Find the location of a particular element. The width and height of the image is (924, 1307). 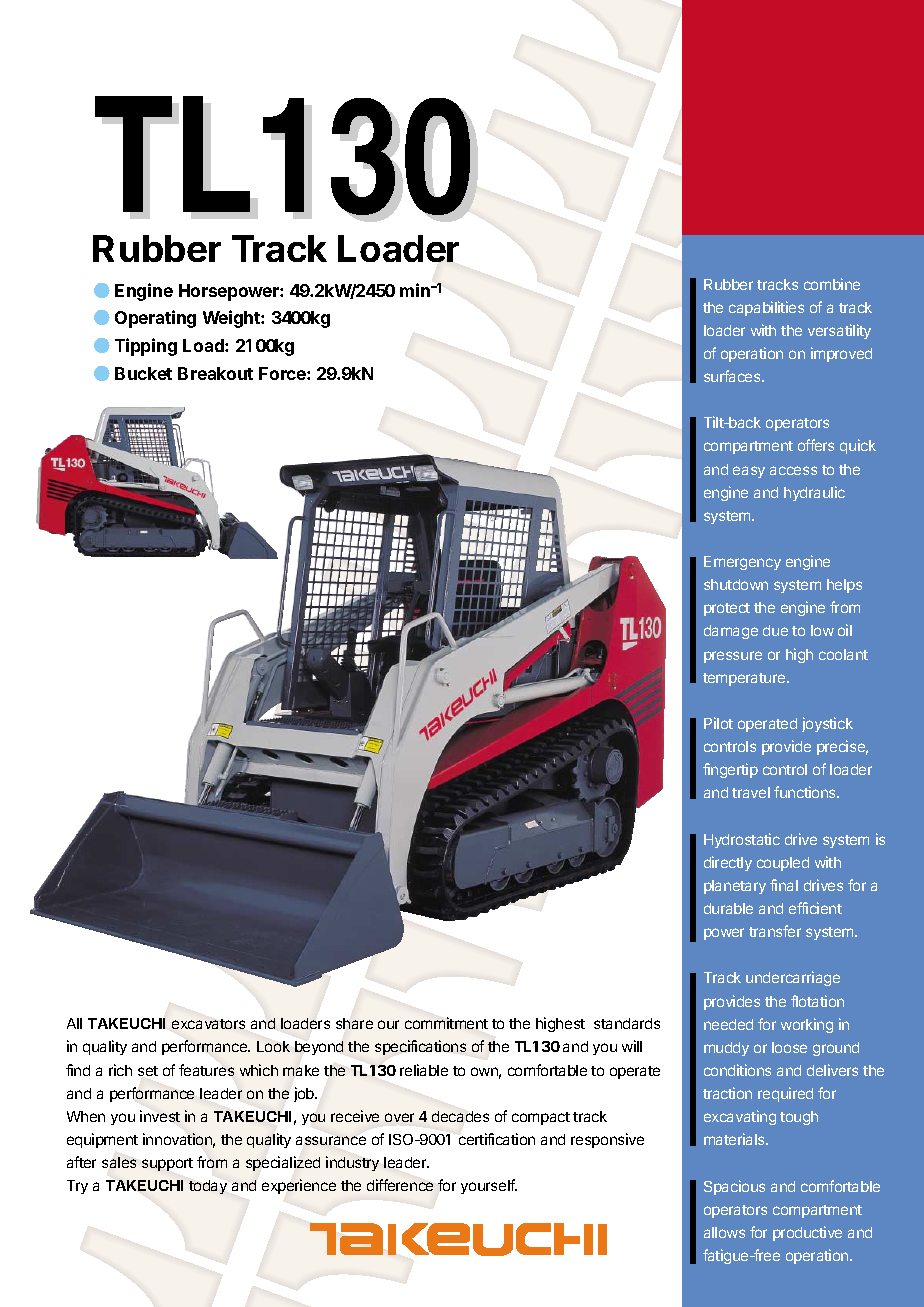

Breakout is located at coordinates (215, 373).
